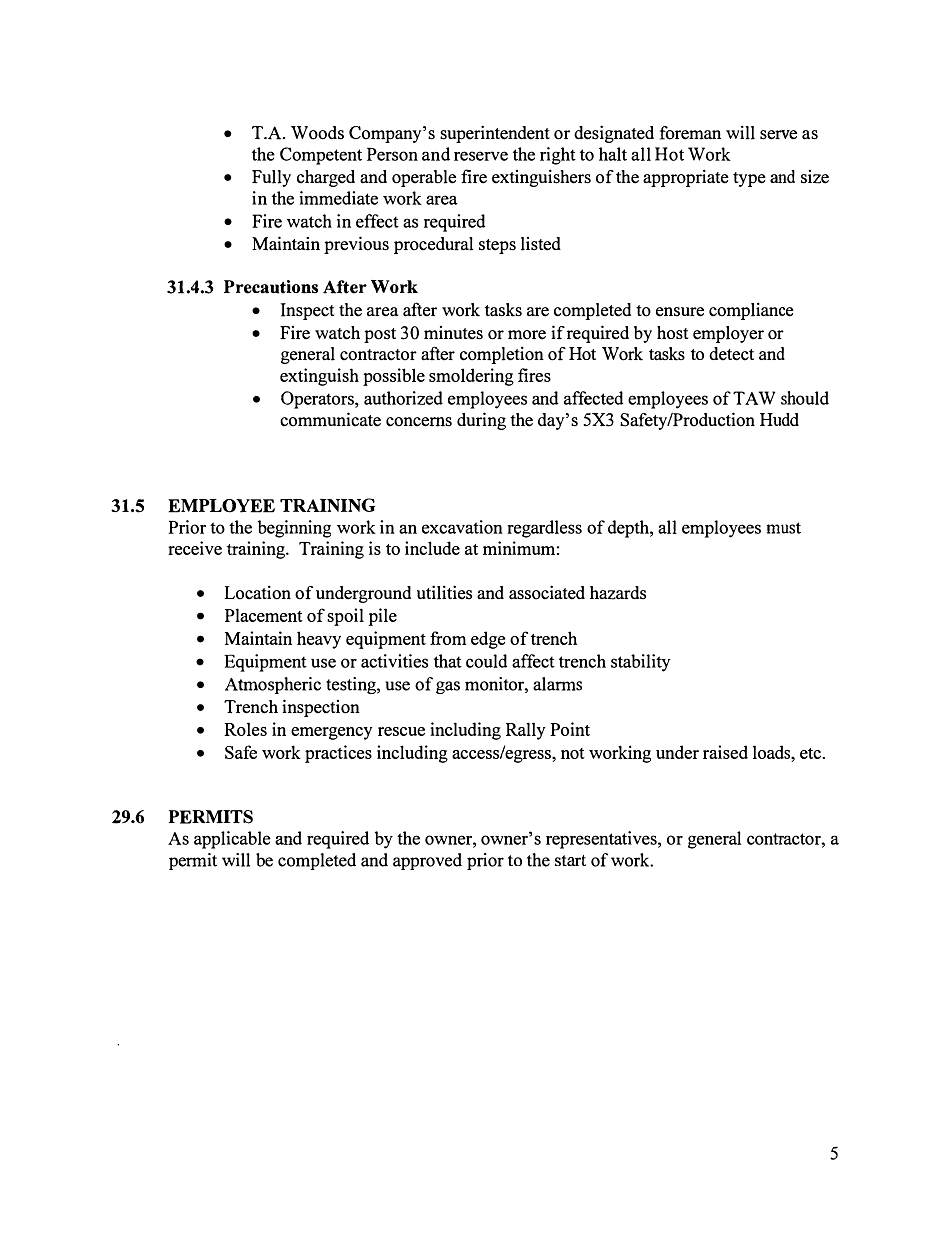  I want to click on excavation, so click(462, 527).
